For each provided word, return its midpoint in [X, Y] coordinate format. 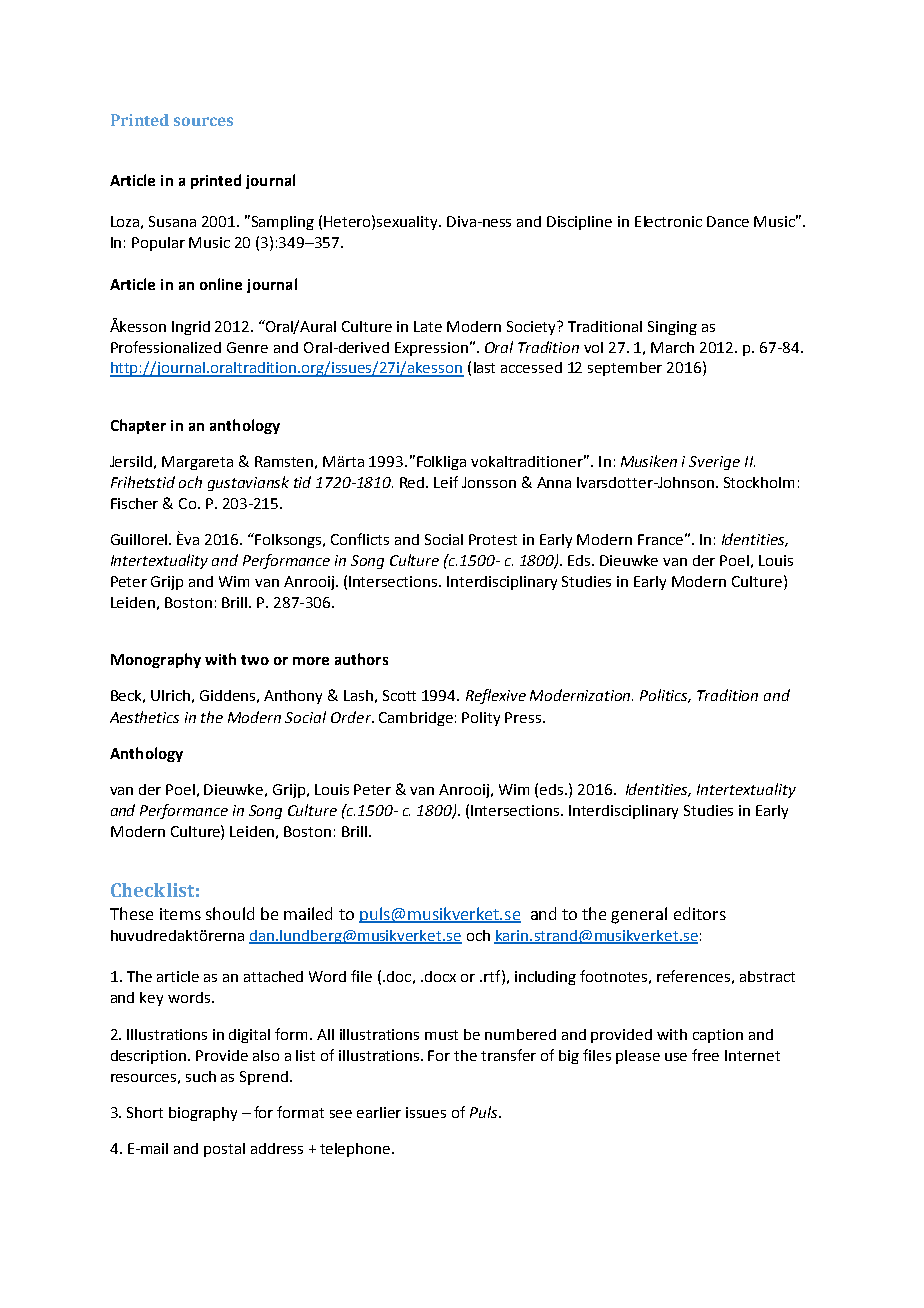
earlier [379, 1112]
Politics [665, 696]
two [255, 660]
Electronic [668, 221]
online [221, 284]
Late [428, 326]
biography [203, 1114]
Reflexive [496, 696]
